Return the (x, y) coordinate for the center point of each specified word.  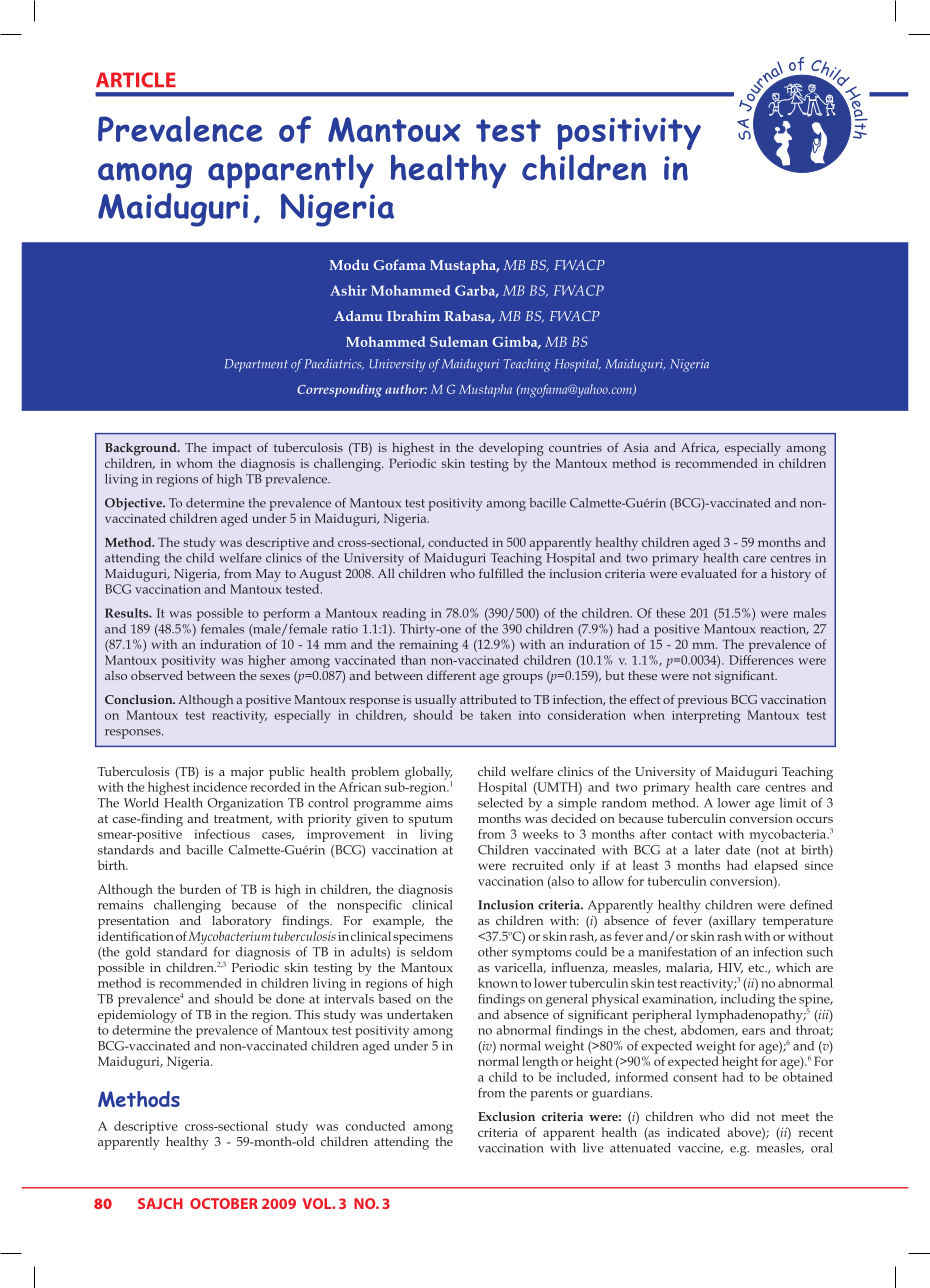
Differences (761, 660)
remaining (428, 646)
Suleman (459, 341)
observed (157, 675)
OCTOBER (224, 1203)
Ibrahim (413, 316)
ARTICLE (136, 80)
